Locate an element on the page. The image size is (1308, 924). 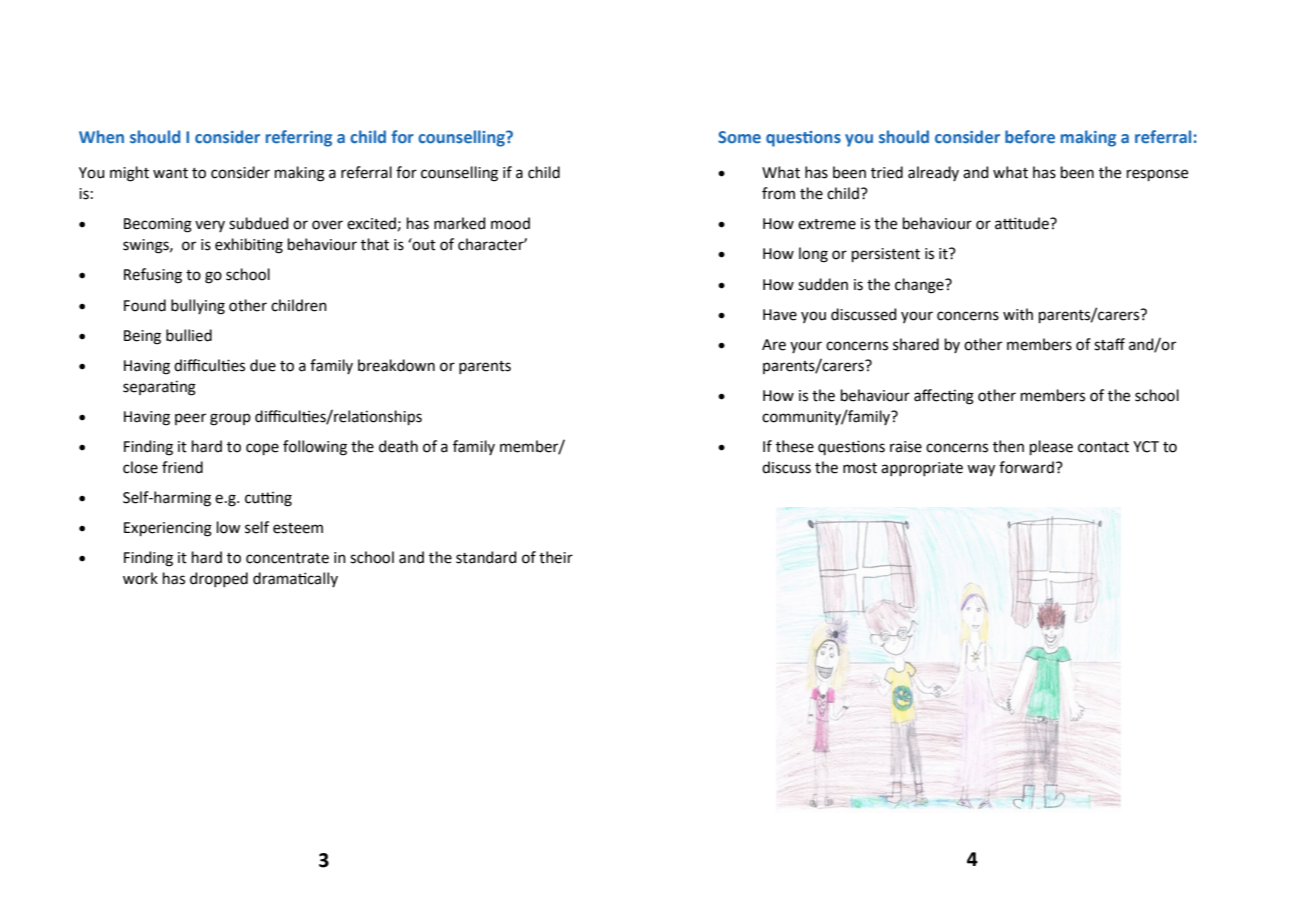
before is located at coordinates (1030, 136).
